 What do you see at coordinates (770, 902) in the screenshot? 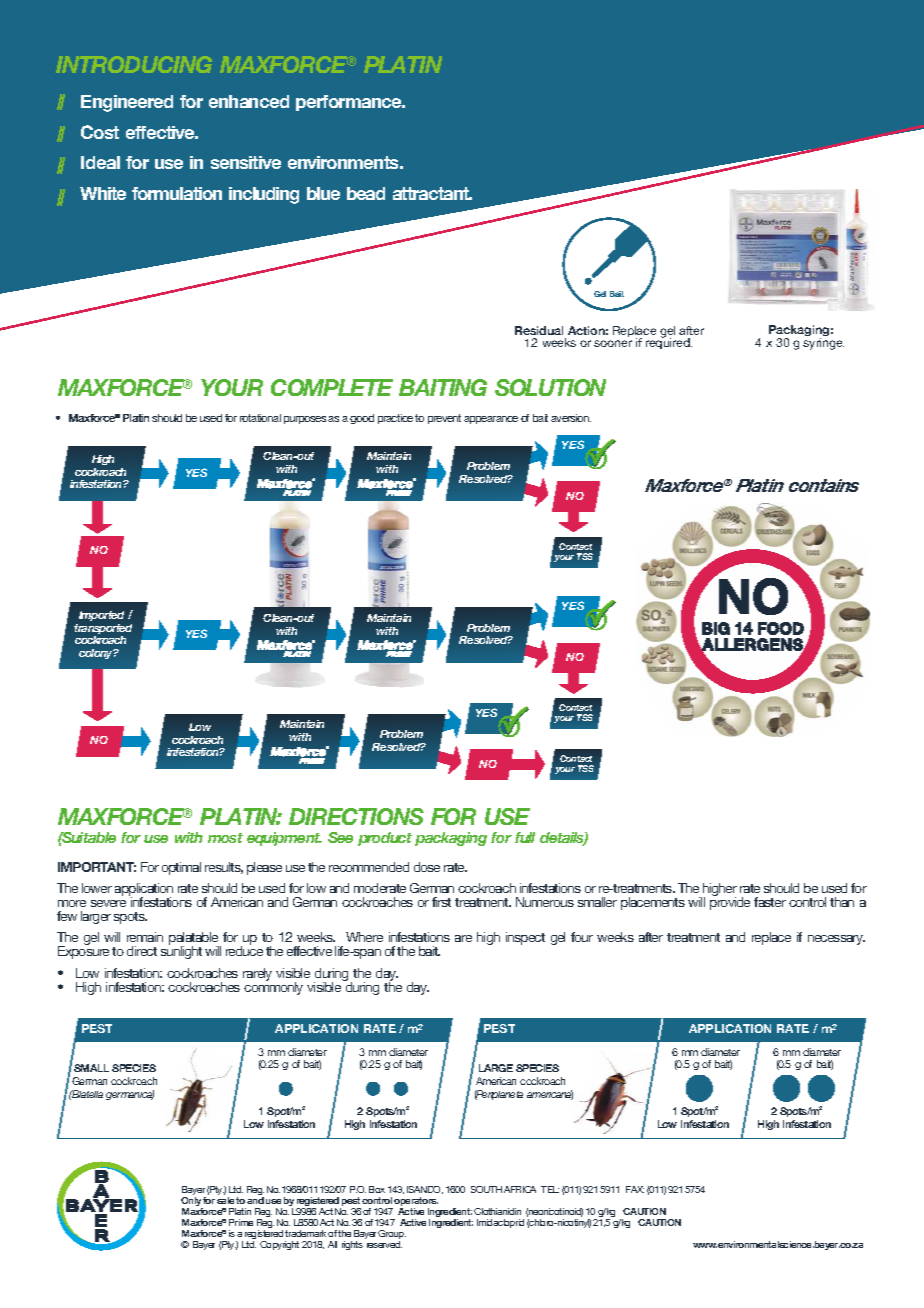
I see `faster` at bounding box center [770, 902].
